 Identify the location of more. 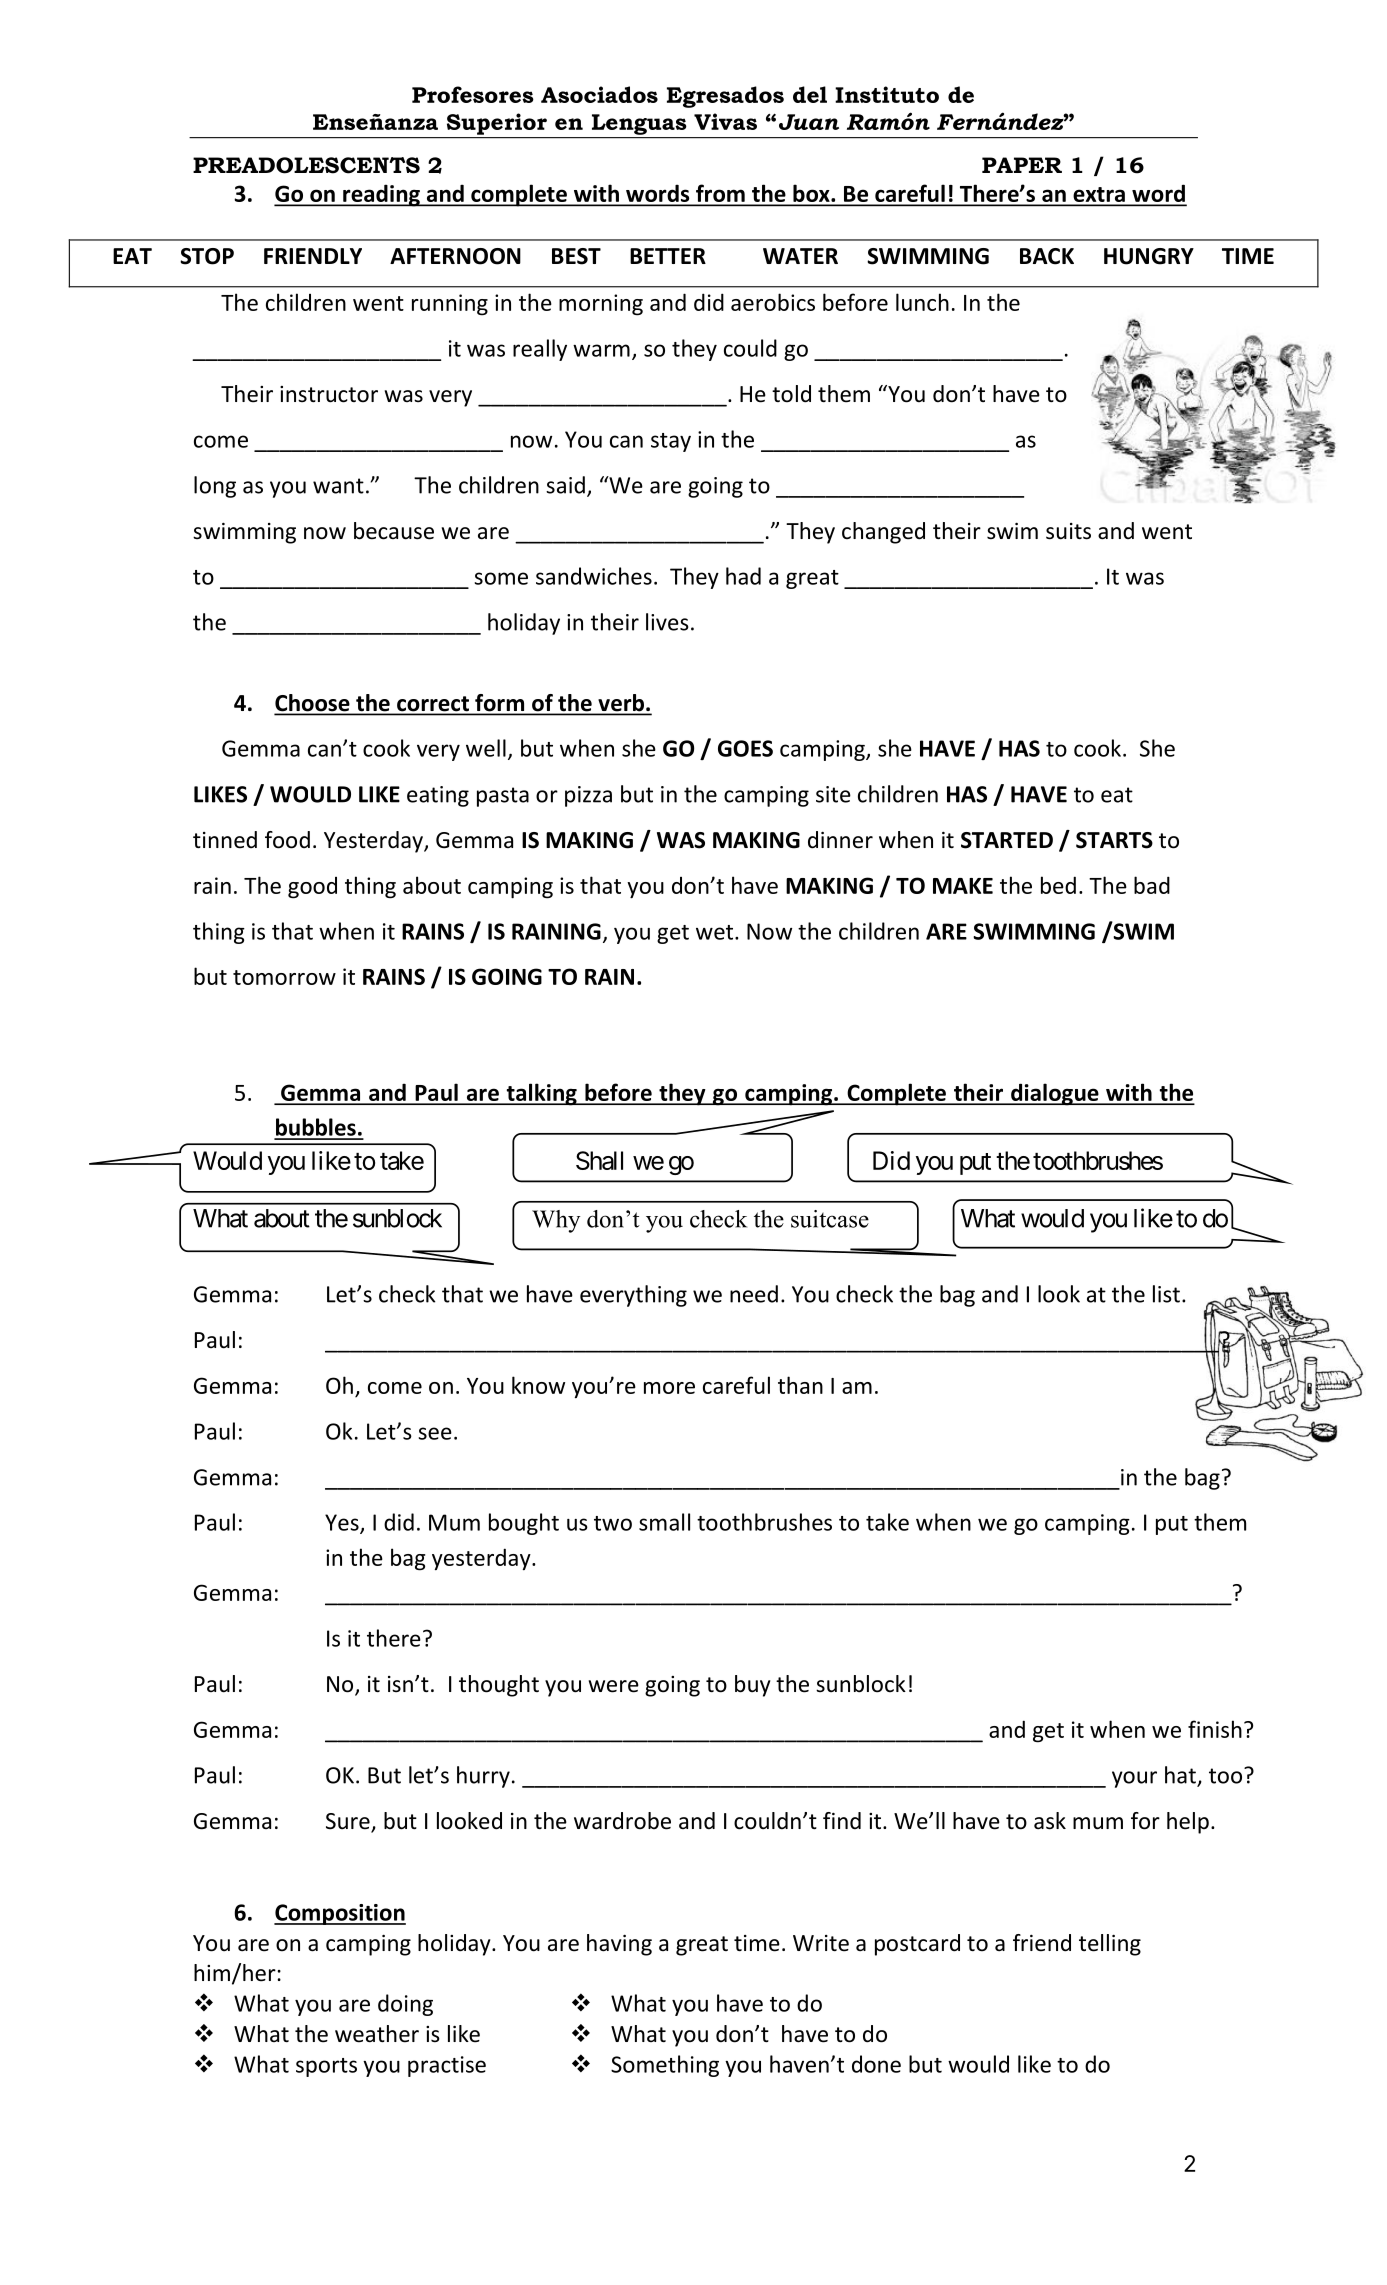
(669, 1388).
